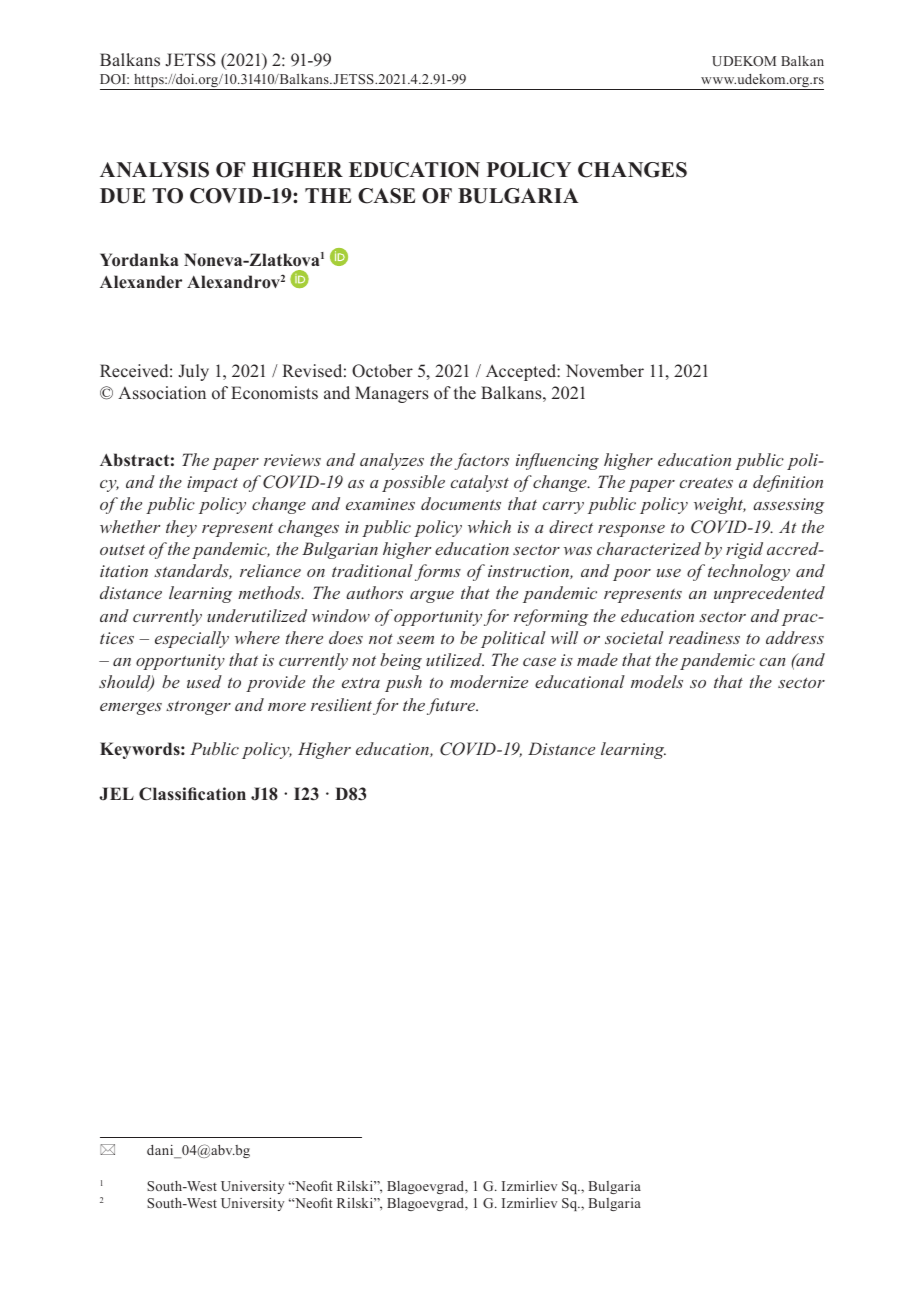 This image has height=1314, width=924. What do you see at coordinates (749, 572) in the image?
I see `technology` at bounding box center [749, 572].
